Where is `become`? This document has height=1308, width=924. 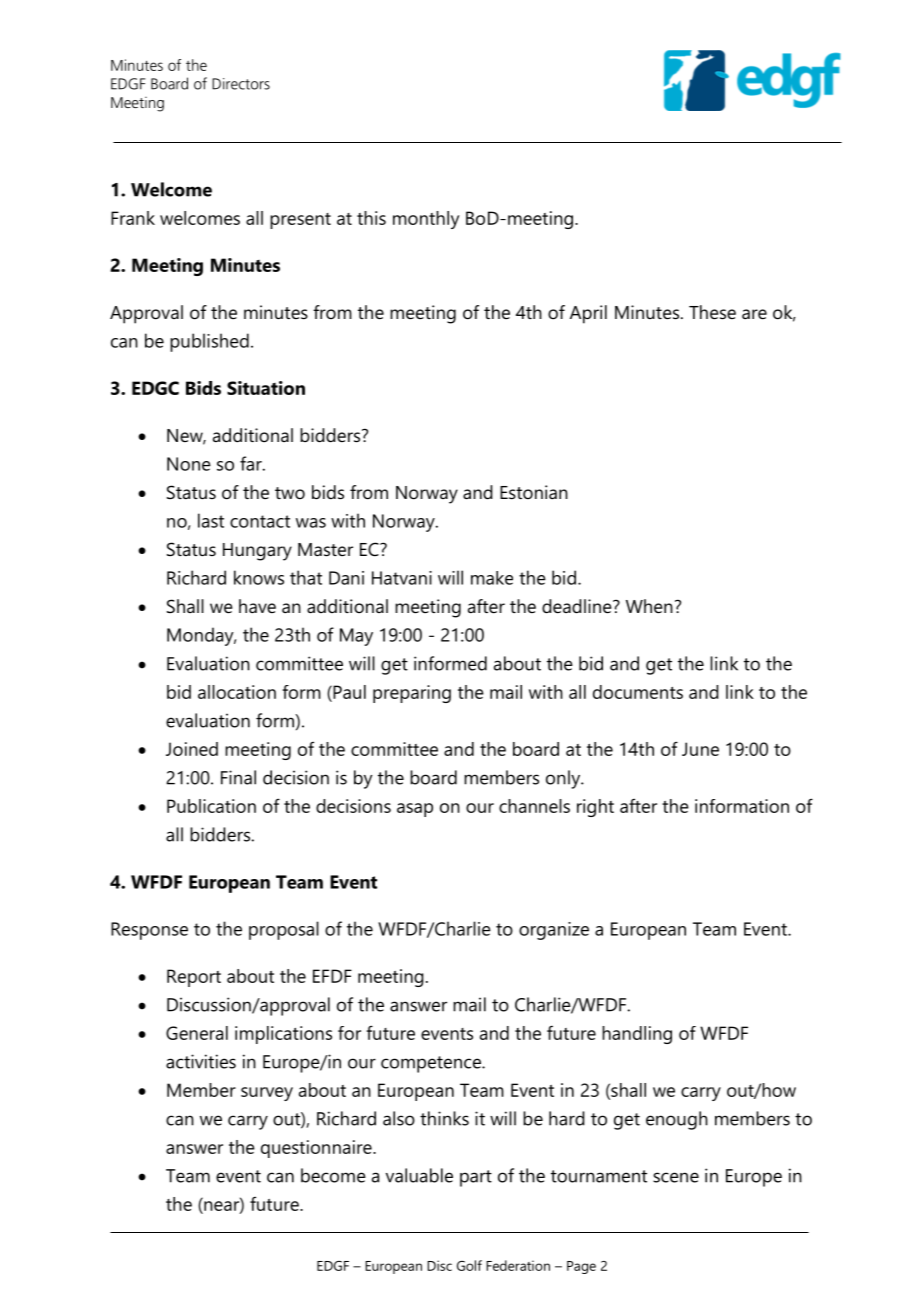
become is located at coordinates (333, 1175).
